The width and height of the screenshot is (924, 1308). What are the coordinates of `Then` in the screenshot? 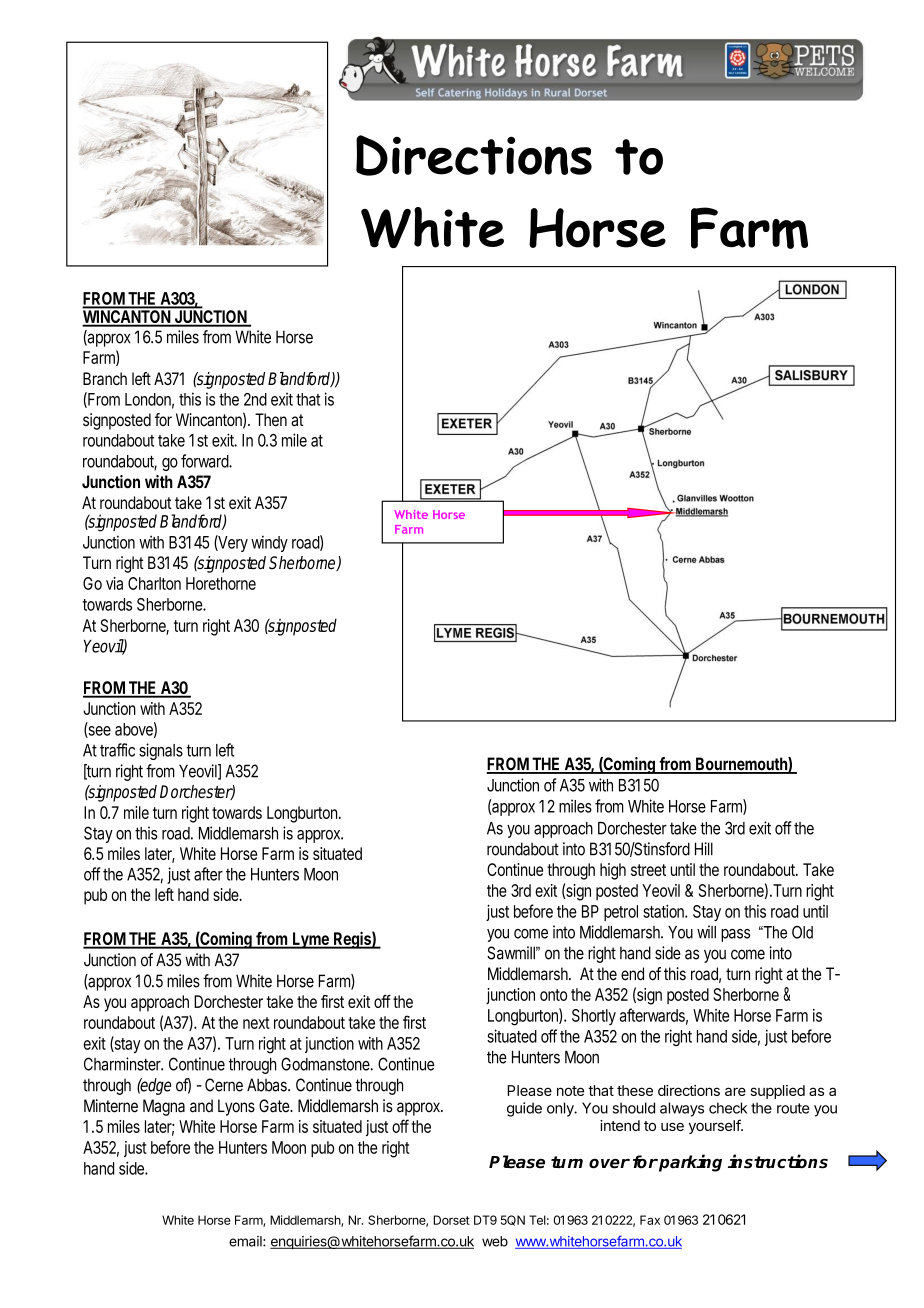 It's located at (271, 419).
